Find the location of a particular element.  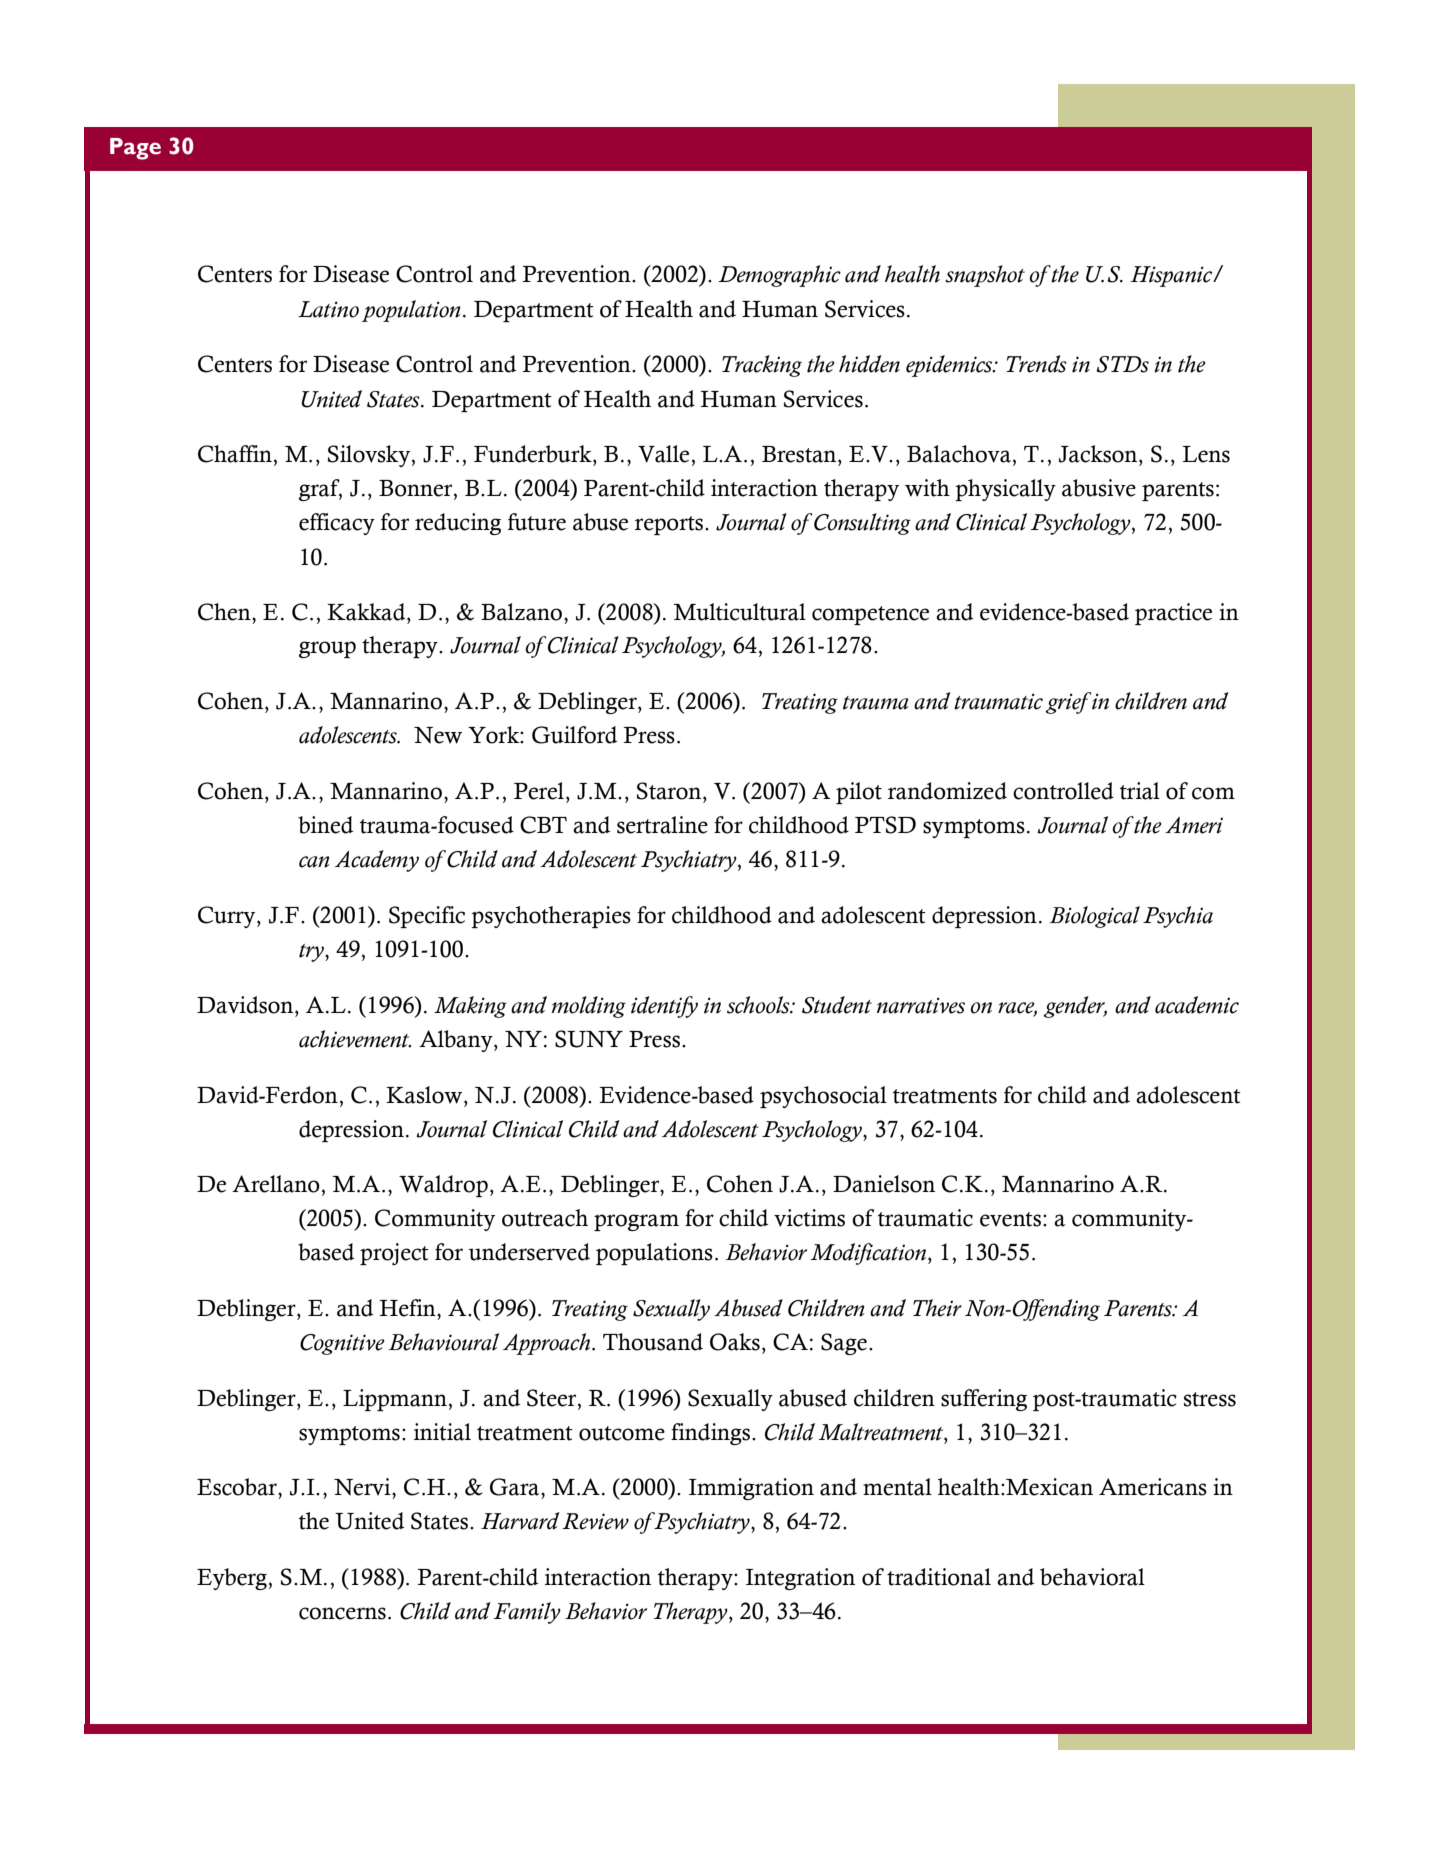

Review is located at coordinates (595, 1521).
